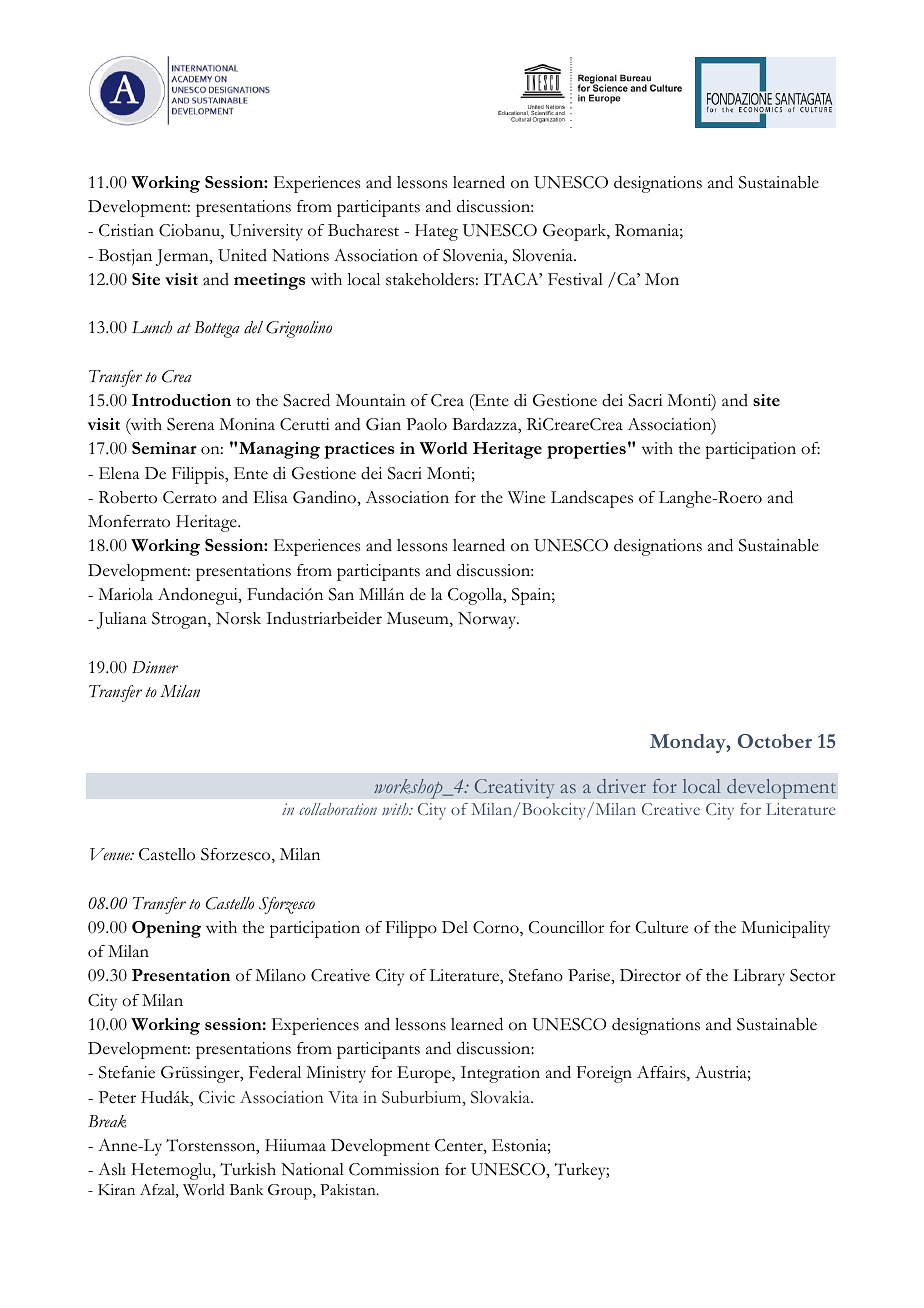  What do you see at coordinates (785, 929) in the screenshot?
I see `Municipality` at bounding box center [785, 929].
